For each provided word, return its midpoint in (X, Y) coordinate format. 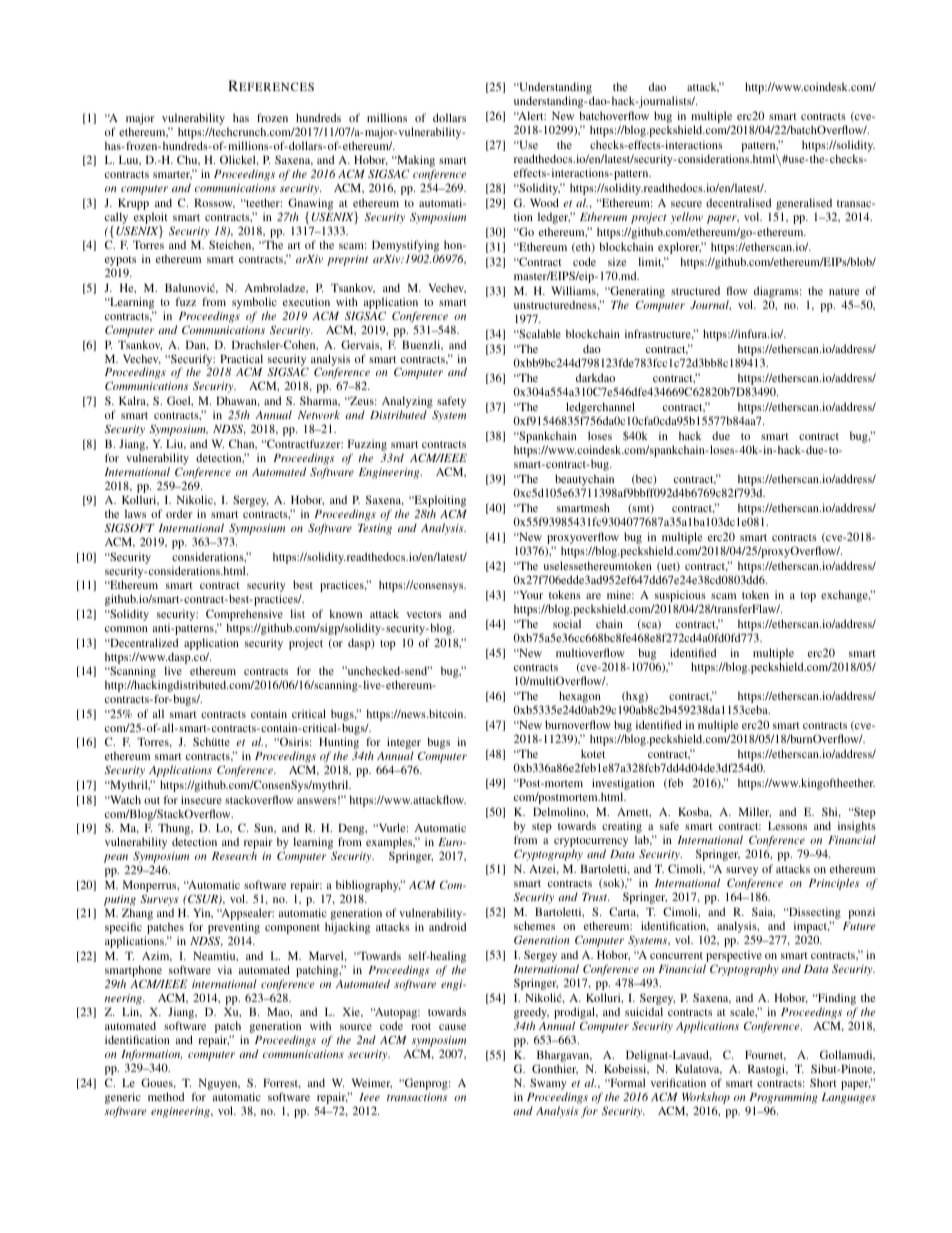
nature (844, 291)
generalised (805, 205)
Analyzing (407, 403)
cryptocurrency (591, 843)
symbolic (254, 304)
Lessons (787, 825)
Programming (783, 1098)
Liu (176, 444)
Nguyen (219, 1084)
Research (234, 855)
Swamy (549, 1085)
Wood (544, 202)
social (567, 623)
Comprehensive (244, 616)
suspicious (680, 597)
